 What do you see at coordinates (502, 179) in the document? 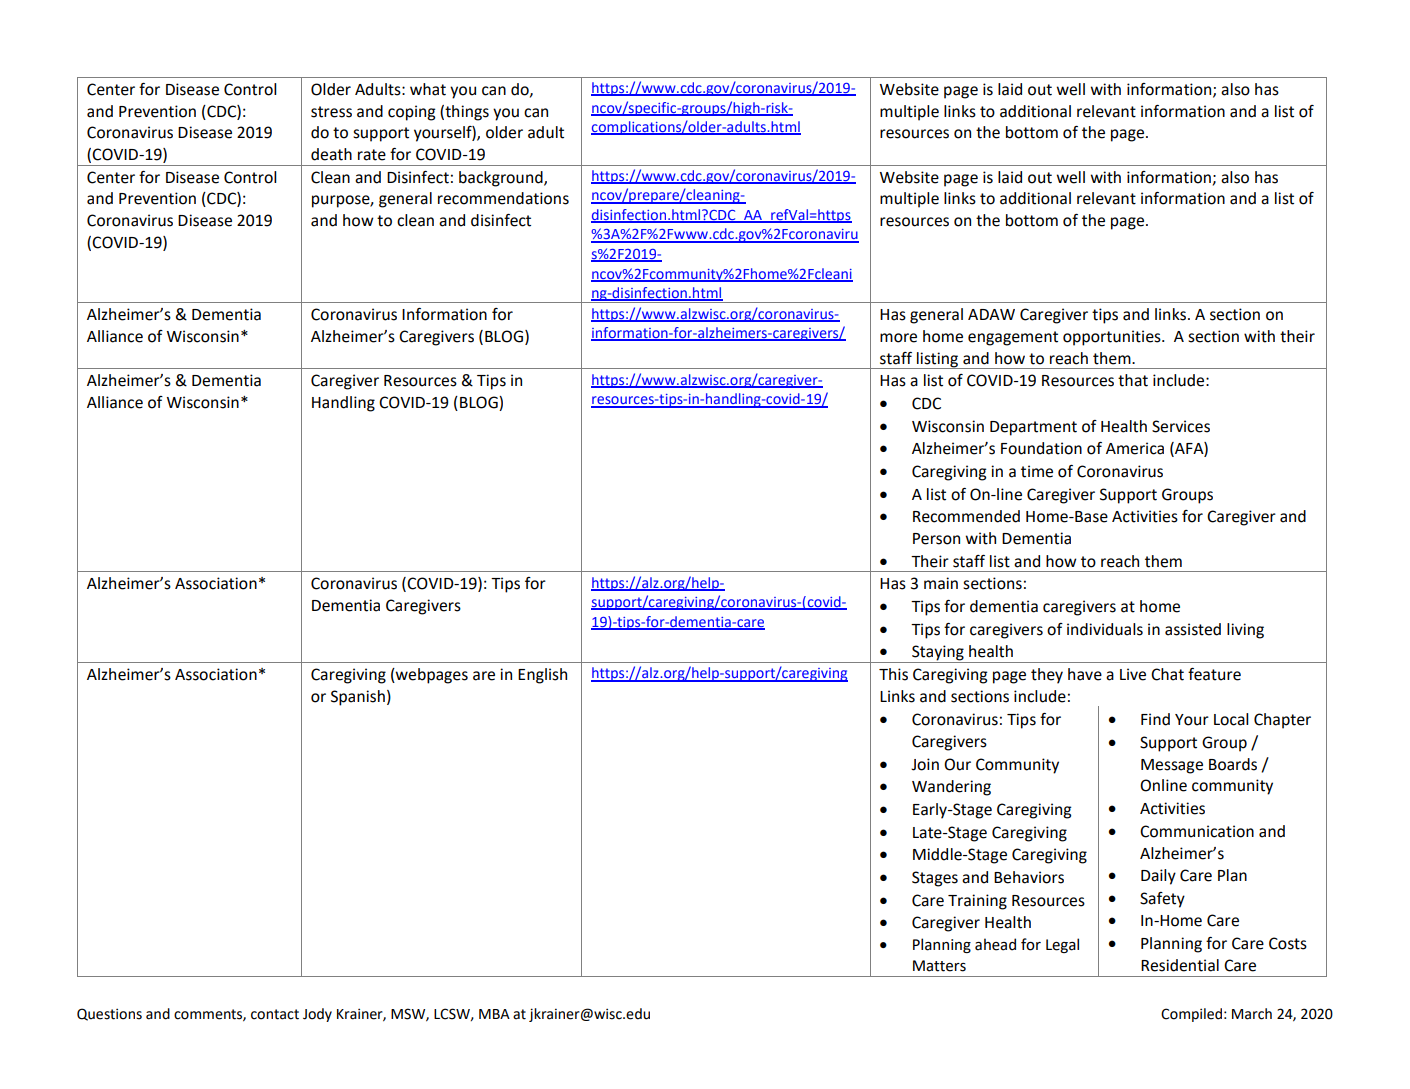
I see `background` at bounding box center [502, 179].
